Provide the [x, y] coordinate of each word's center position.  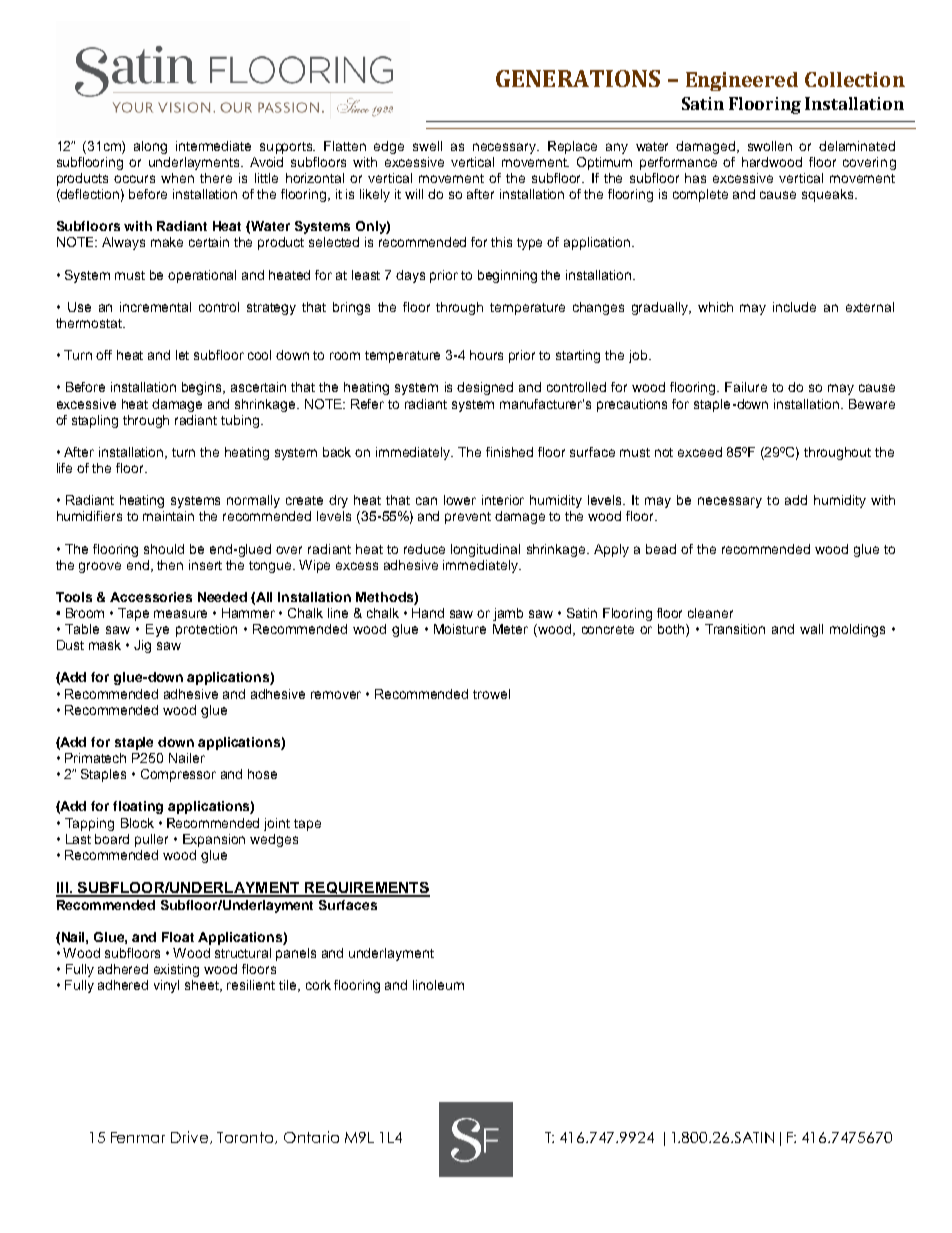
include [794, 307]
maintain [168, 516]
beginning [507, 276]
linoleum [438, 985]
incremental [155, 307]
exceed [700, 452]
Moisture [460, 629]
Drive [191, 1137]
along [150, 147]
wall [811, 629]
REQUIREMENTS [366, 889]
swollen [770, 146]
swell [427, 146]
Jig [142, 646]
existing [176, 970]
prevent [468, 518]
